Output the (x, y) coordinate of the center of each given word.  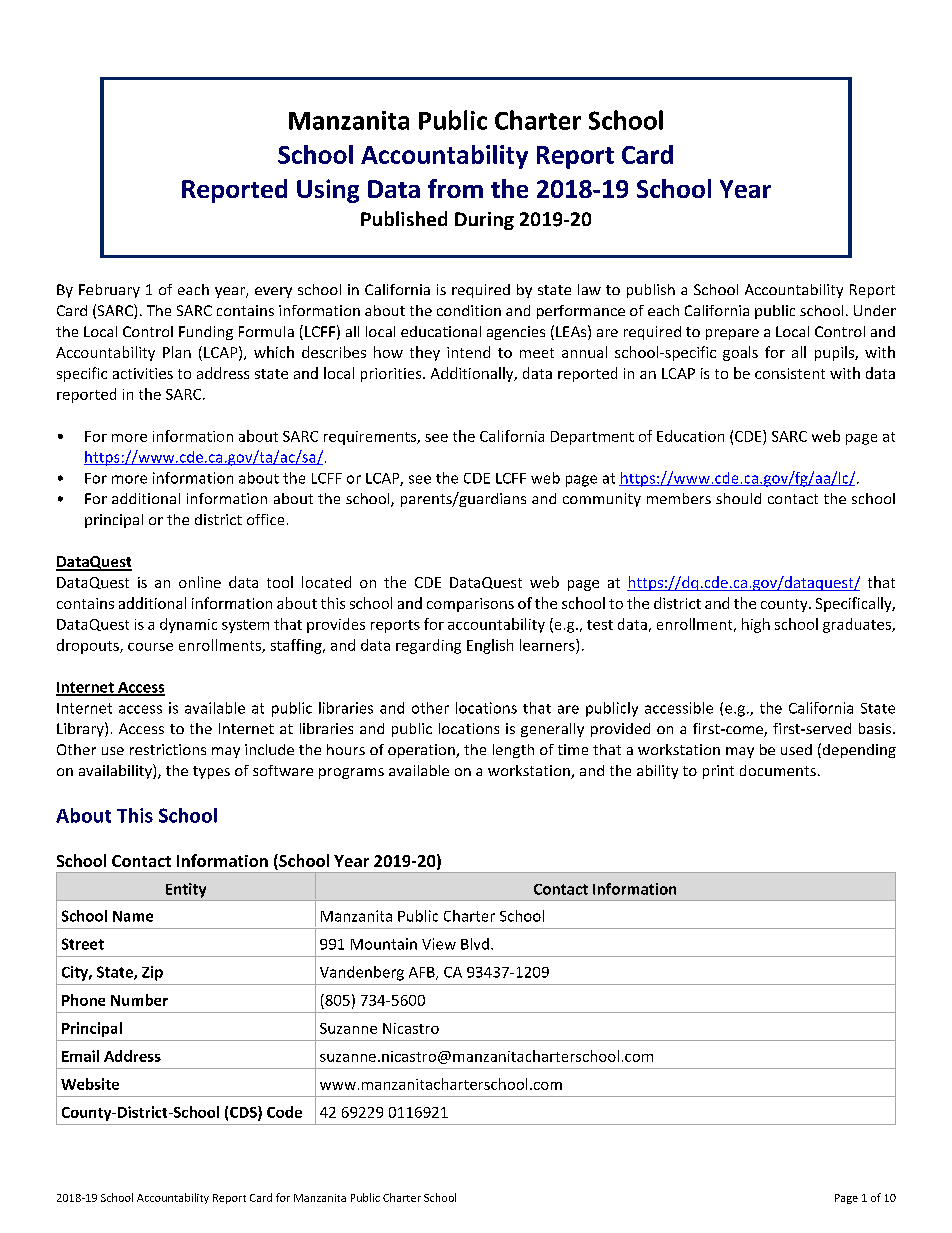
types (211, 772)
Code (284, 1112)
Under (875, 310)
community (602, 500)
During (484, 221)
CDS (244, 1113)
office (265, 519)
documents (778, 770)
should (738, 498)
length (513, 751)
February (109, 291)
